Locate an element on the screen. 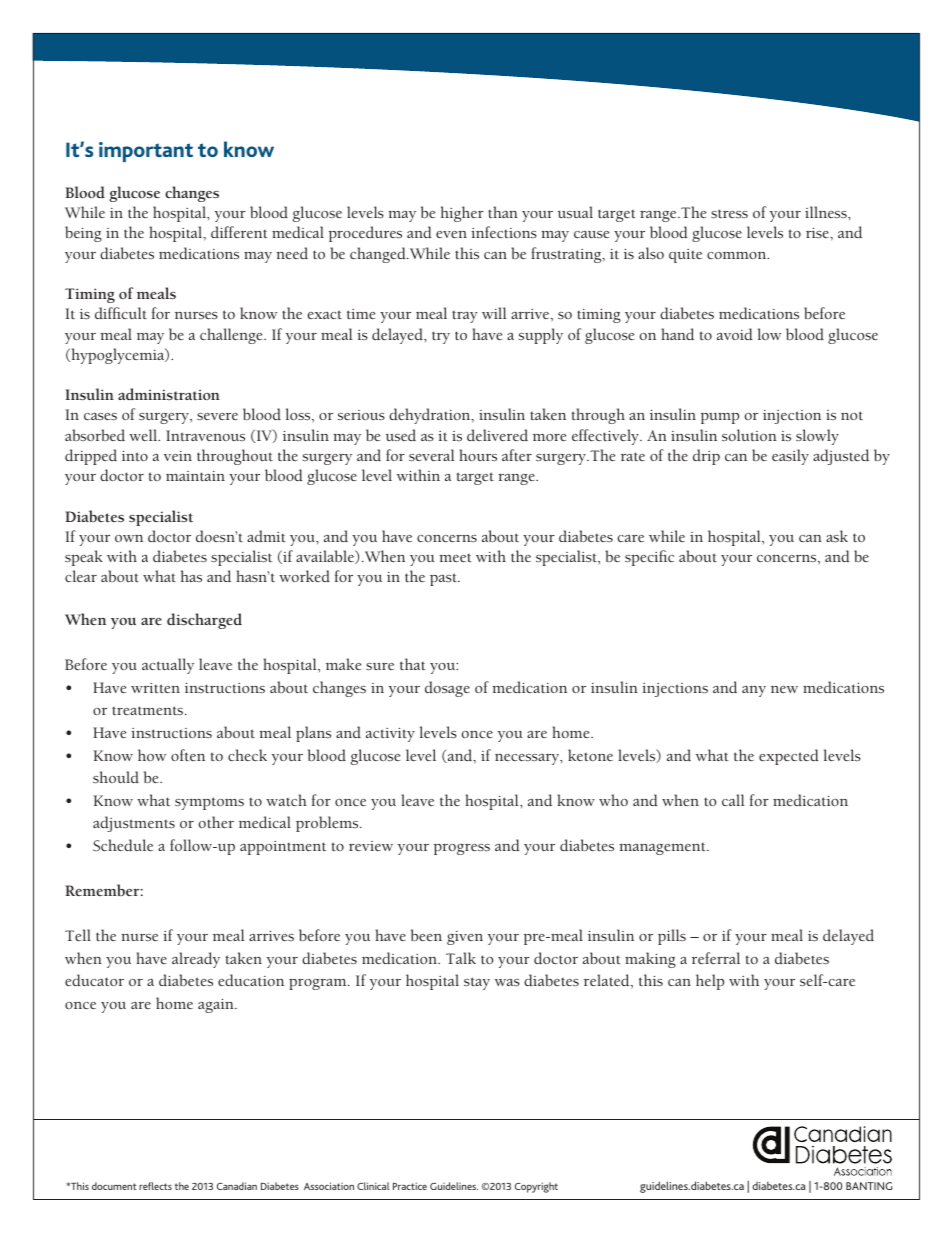 The width and height of the screenshot is (952, 1233). Talk is located at coordinates (461, 958).
